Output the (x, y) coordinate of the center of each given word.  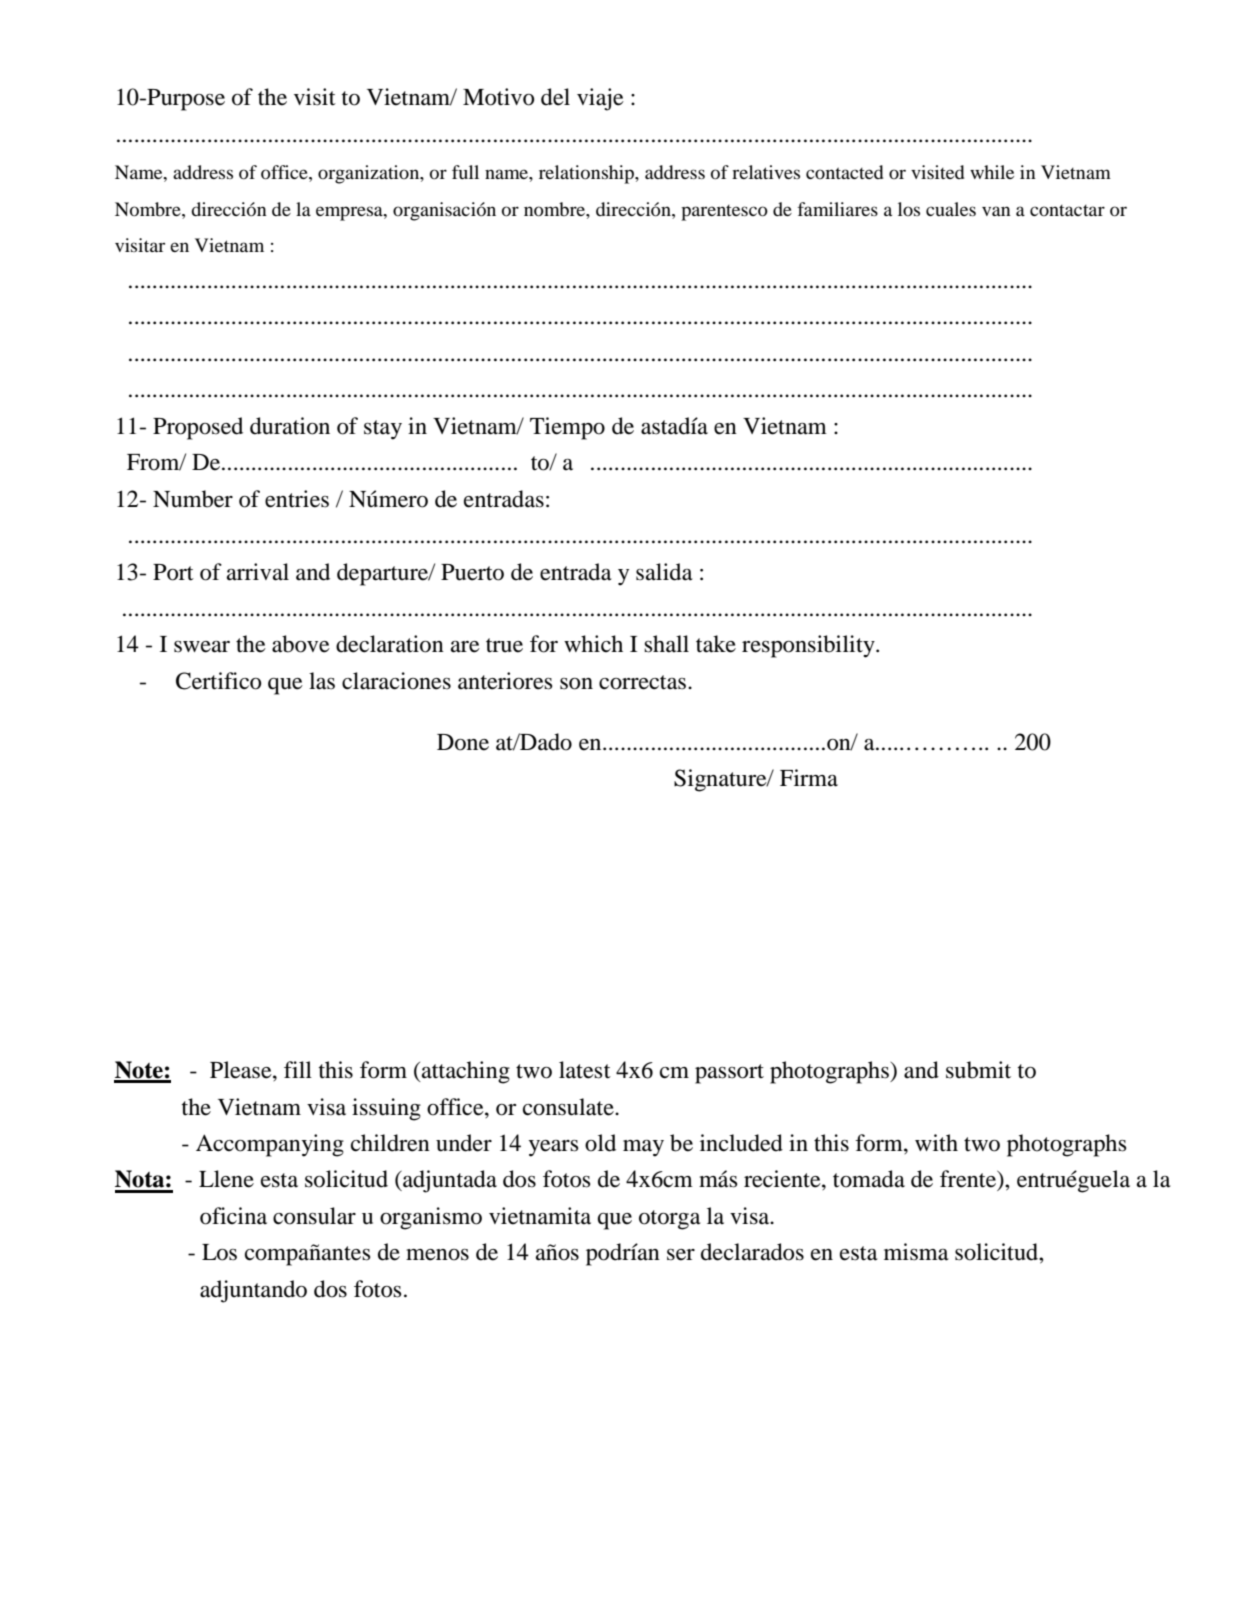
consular (314, 1216)
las (322, 681)
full (465, 172)
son (576, 684)
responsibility (809, 646)
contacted (844, 172)
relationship (587, 174)
